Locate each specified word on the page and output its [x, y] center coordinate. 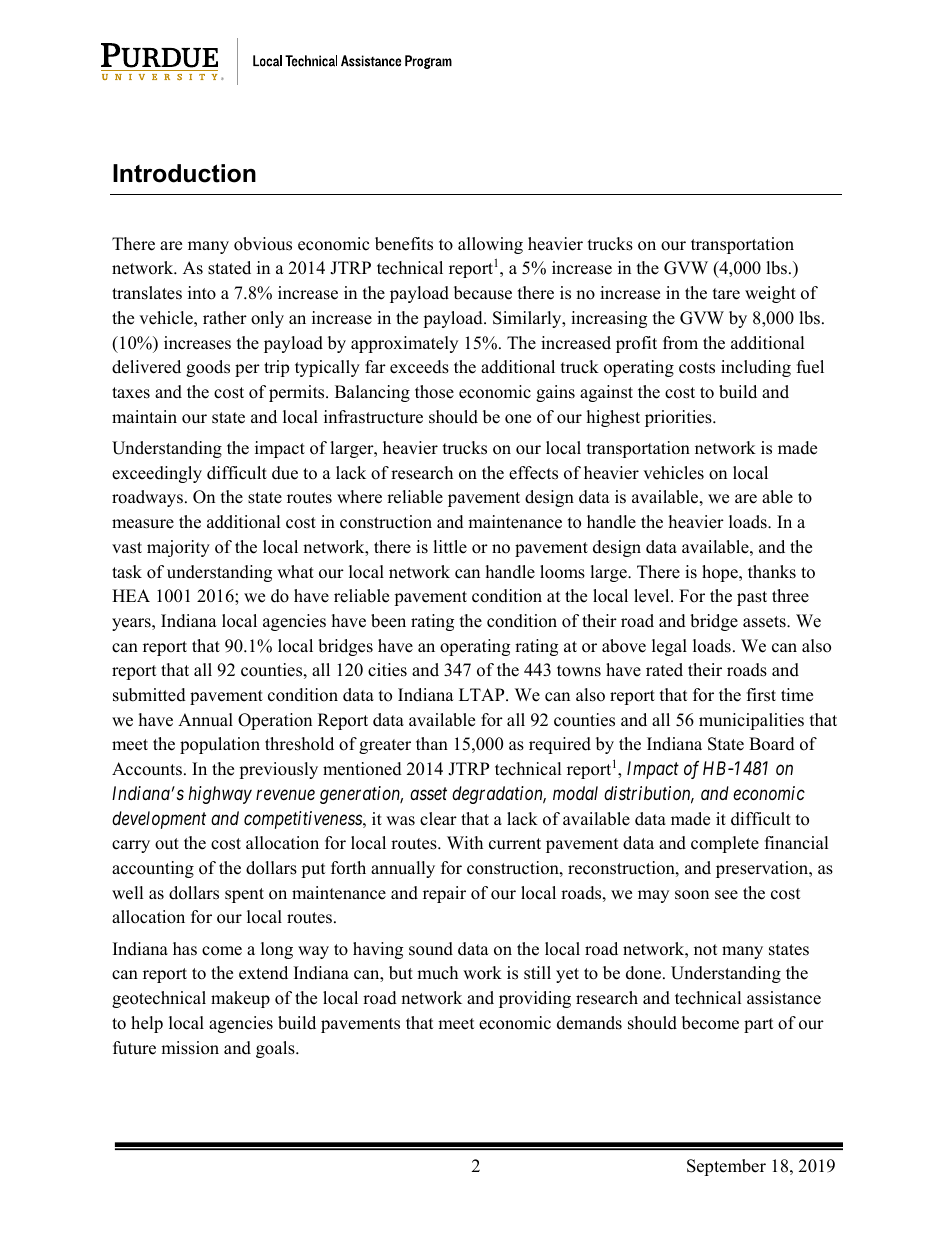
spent [244, 895]
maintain [144, 416]
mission [190, 1048]
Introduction [184, 173]
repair [444, 894]
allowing [490, 245]
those [434, 392]
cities [387, 670]
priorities [679, 418]
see [726, 895]
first [761, 695]
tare [726, 294]
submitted [149, 695]
